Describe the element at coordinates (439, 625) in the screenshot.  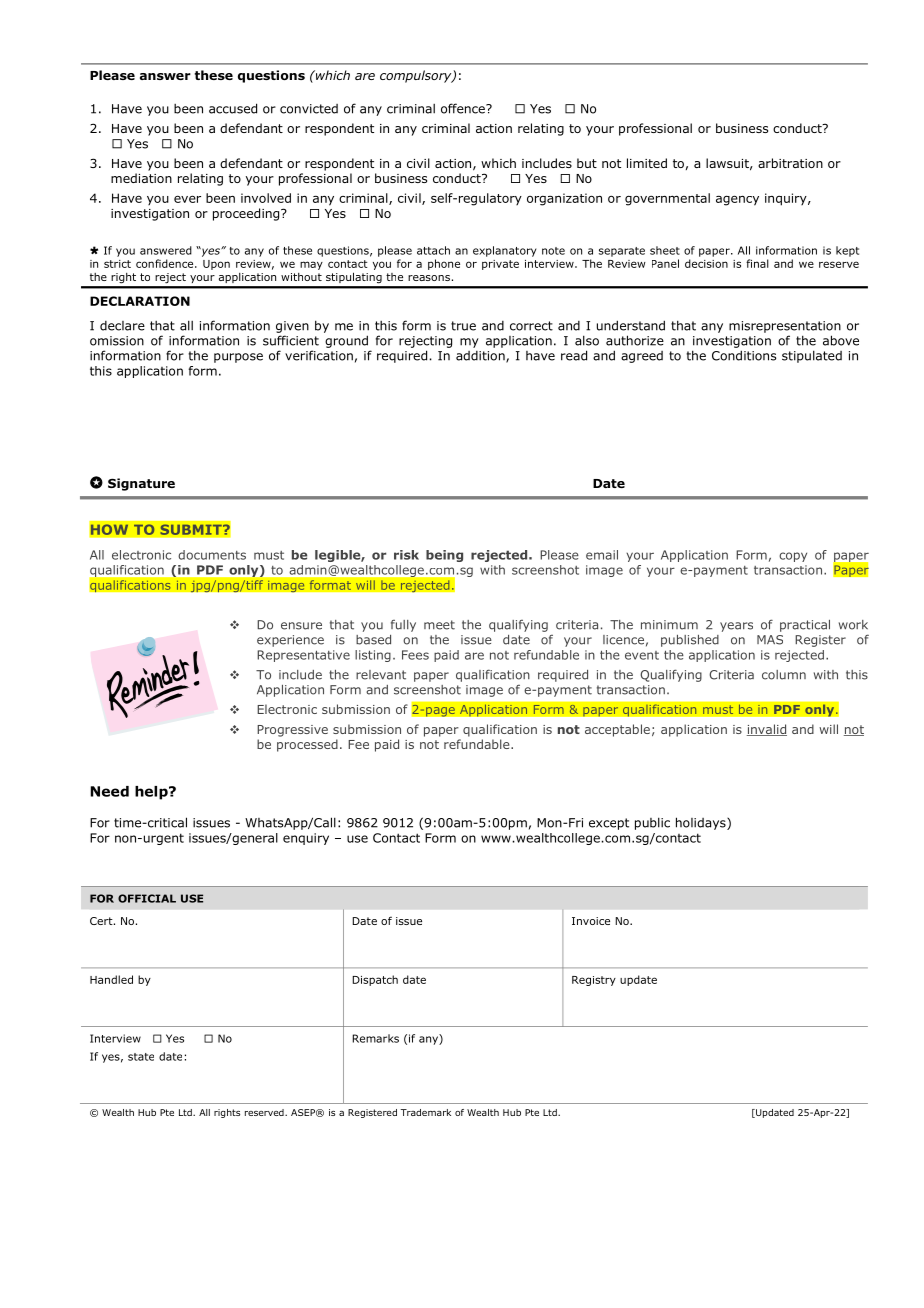
I see `meet` at that location.
